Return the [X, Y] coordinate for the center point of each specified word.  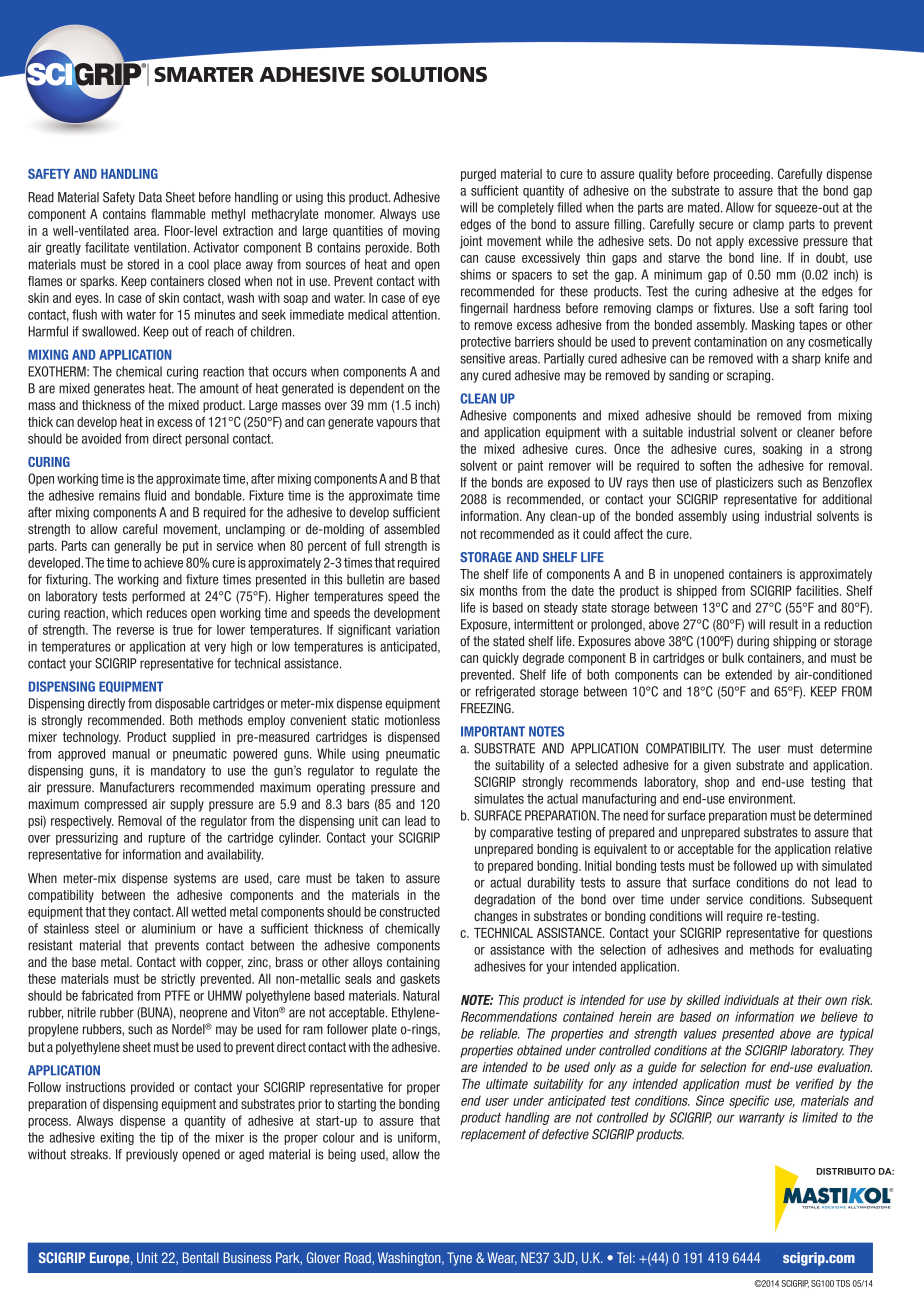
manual [131, 753]
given [717, 766]
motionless [412, 720]
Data [150, 197]
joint [471, 242]
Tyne [459, 1259]
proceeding [743, 175]
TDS [843, 1283]
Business [247, 1257]
